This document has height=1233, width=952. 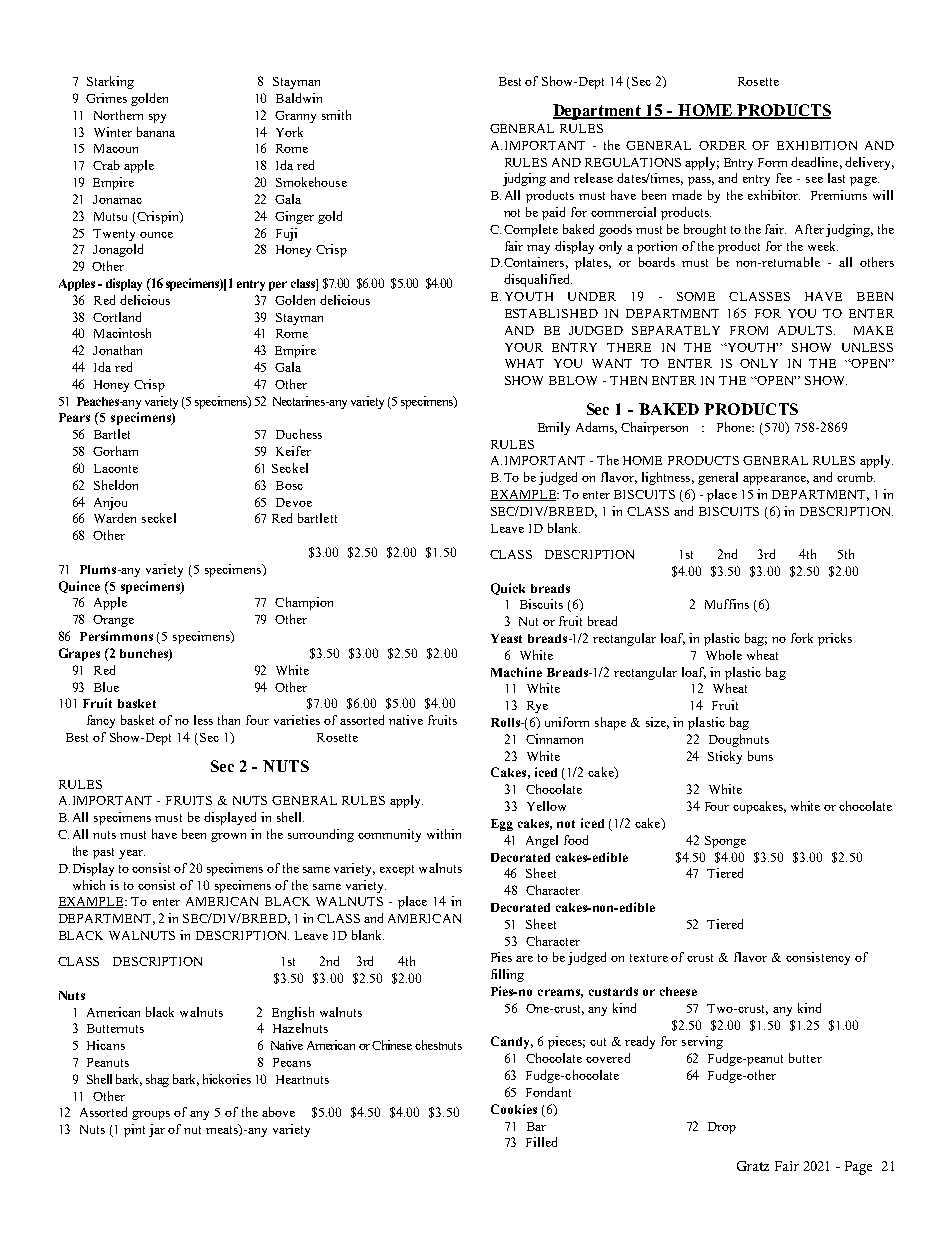 I want to click on fork, so click(x=802, y=638).
